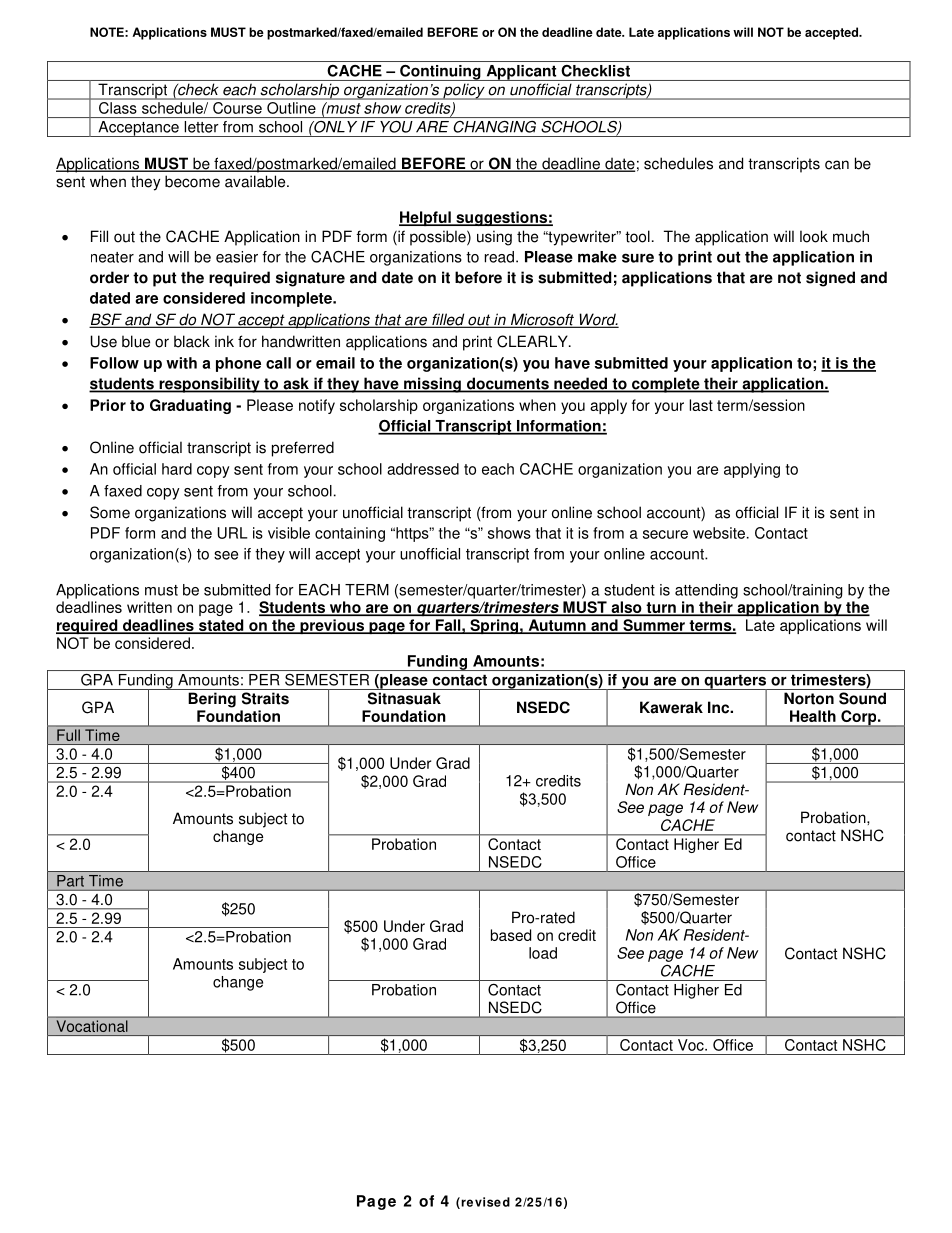 The width and height of the screenshot is (952, 1233). What do you see at coordinates (706, 591) in the screenshot?
I see `attending` at bounding box center [706, 591].
